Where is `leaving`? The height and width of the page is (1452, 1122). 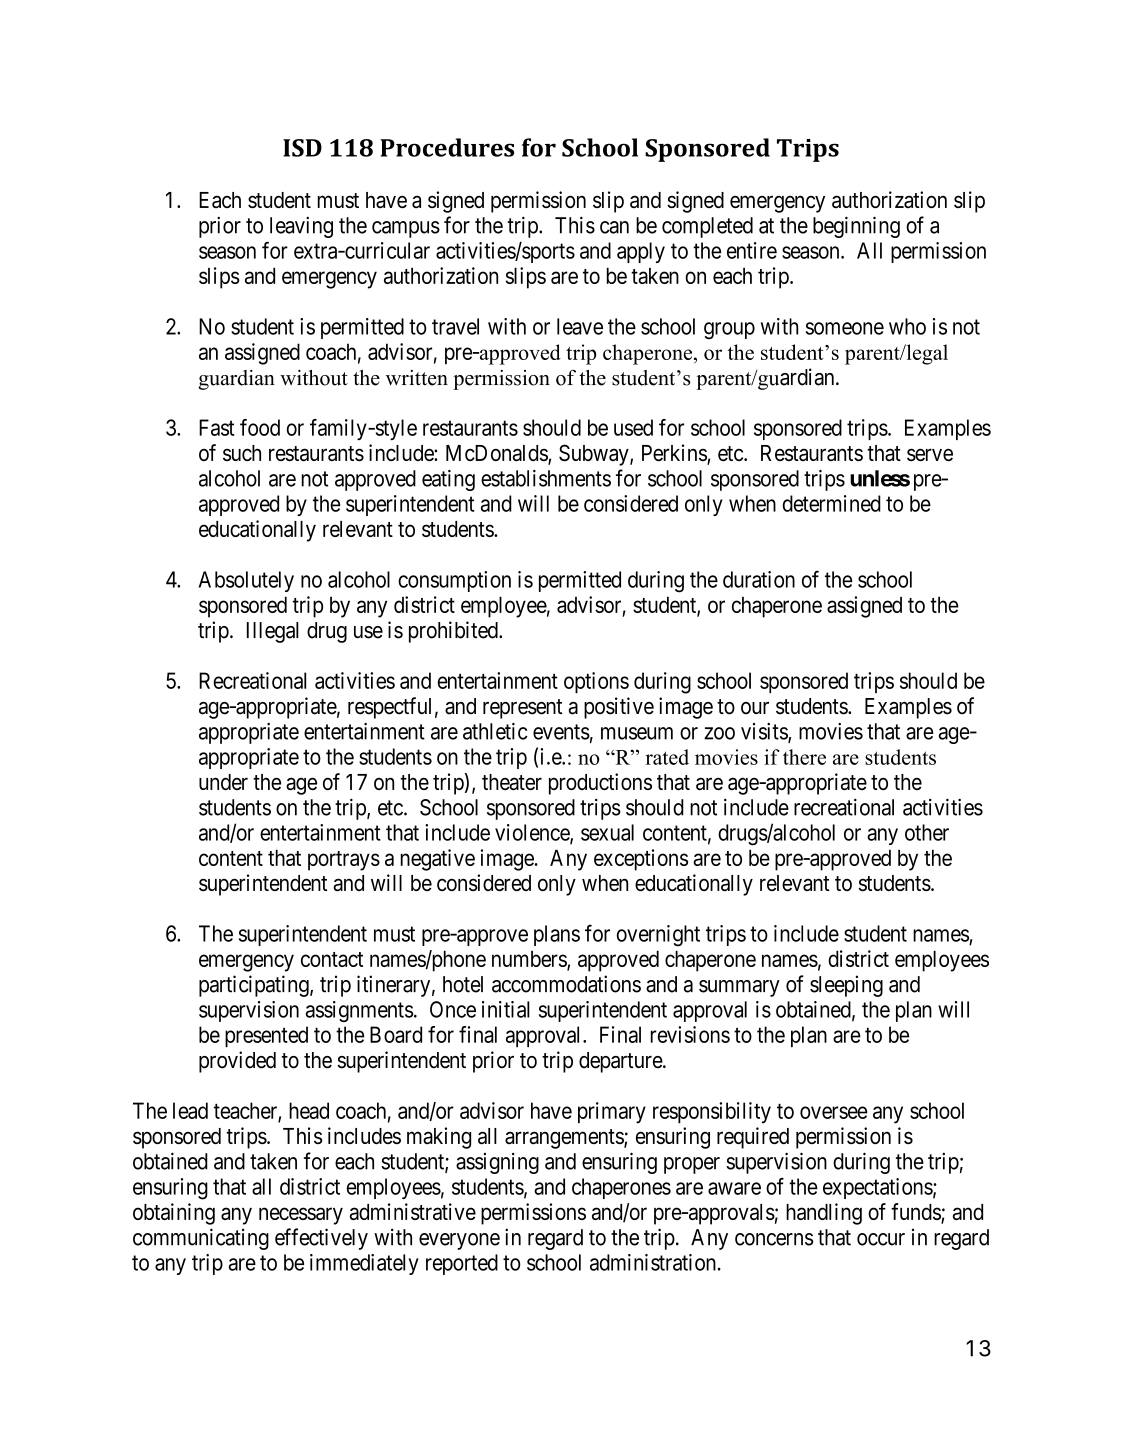
leaving is located at coordinates (301, 227).
